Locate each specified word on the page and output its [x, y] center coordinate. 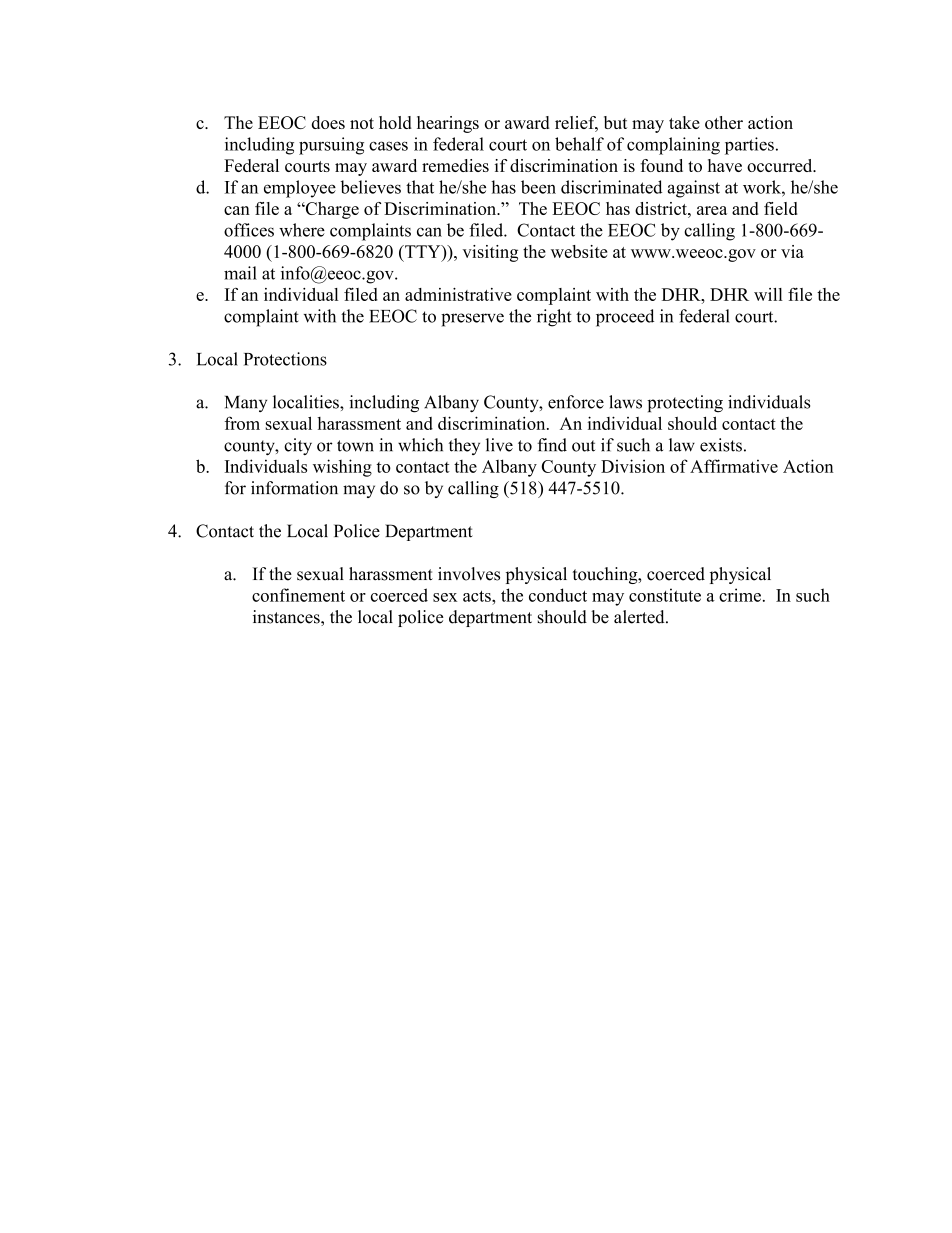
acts [478, 596]
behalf [579, 144]
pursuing [331, 146]
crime [740, 595]
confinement [298, 595]
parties [749, 146]
